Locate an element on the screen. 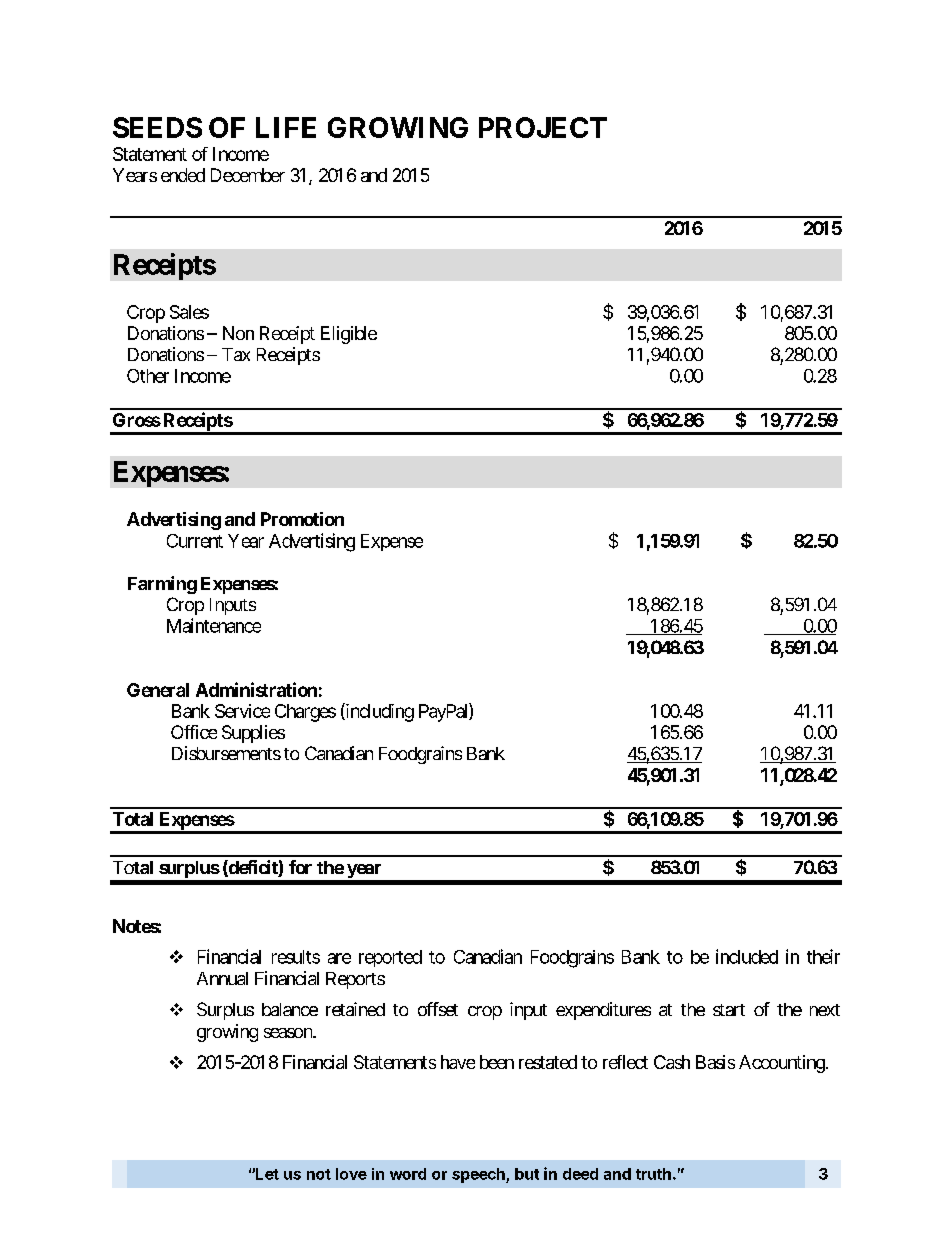 The height and width of the screenshot is (1233, 952). Maintenance is located at coordinates (214, 625).
